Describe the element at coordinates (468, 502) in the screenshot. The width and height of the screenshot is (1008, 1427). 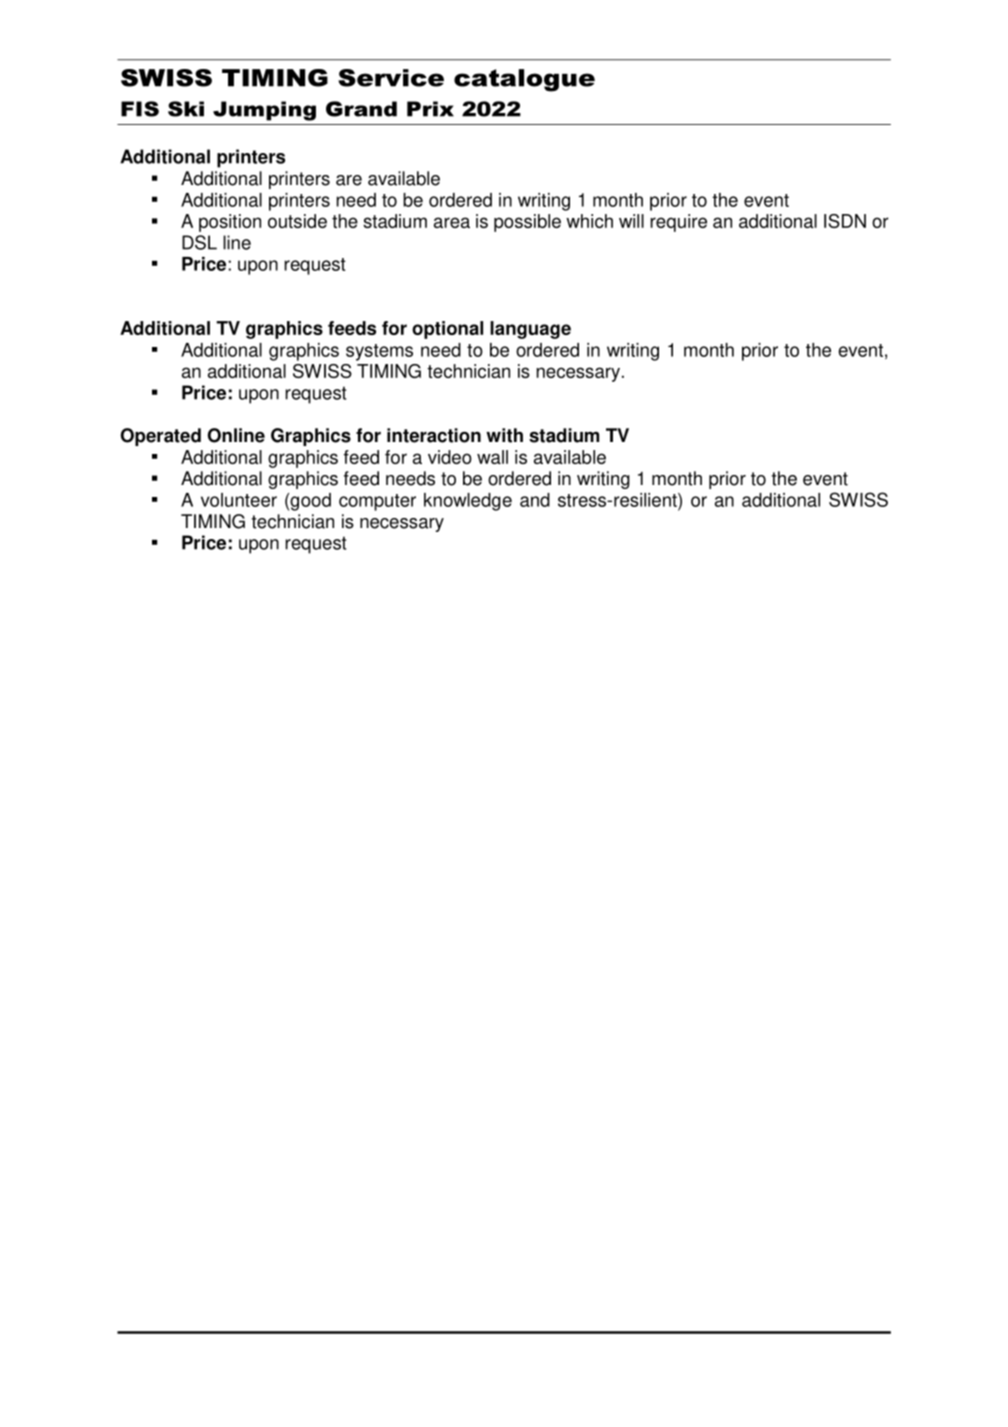
I see `knowledge` at that location.
